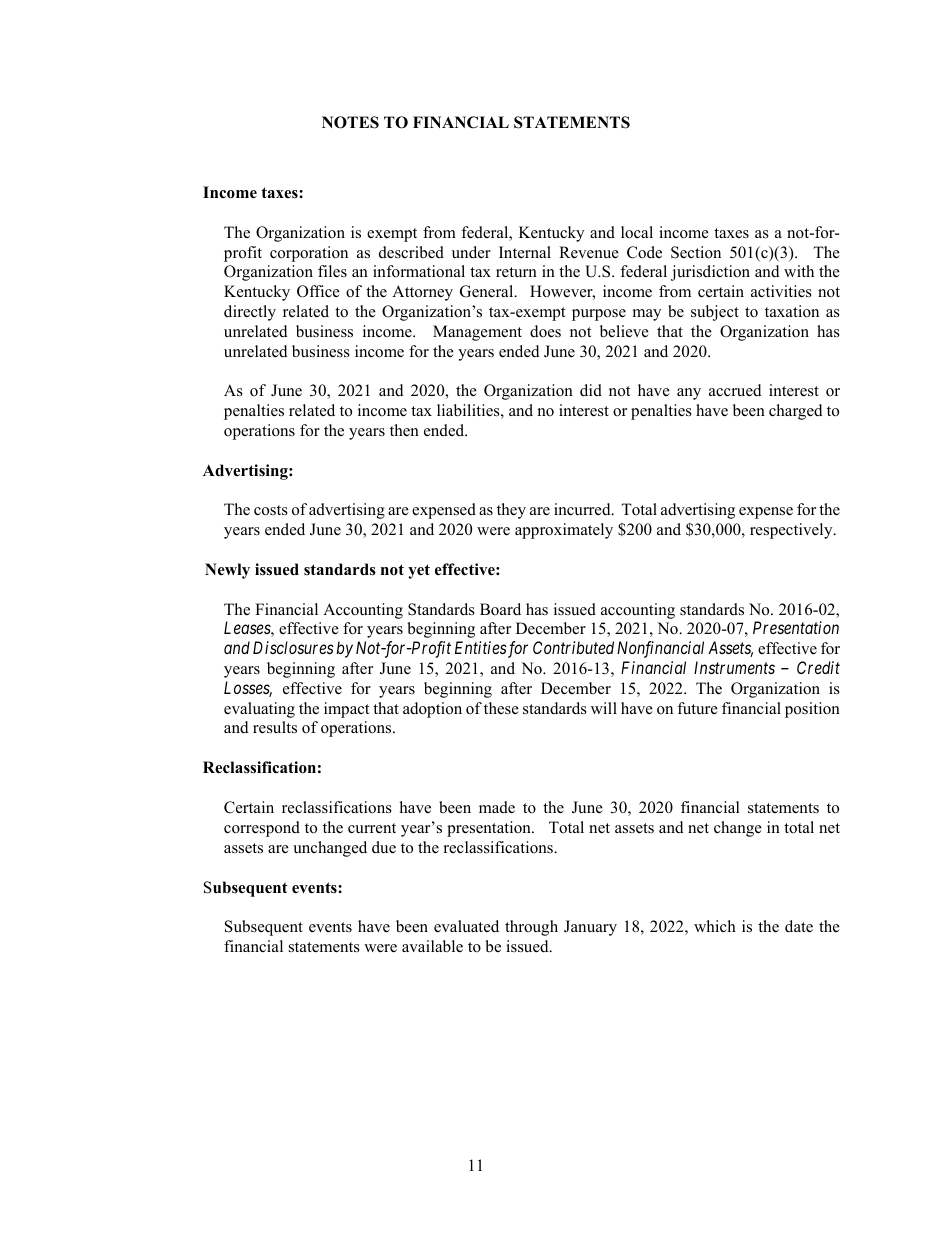  I want to click on directly, so click(250, 313).
